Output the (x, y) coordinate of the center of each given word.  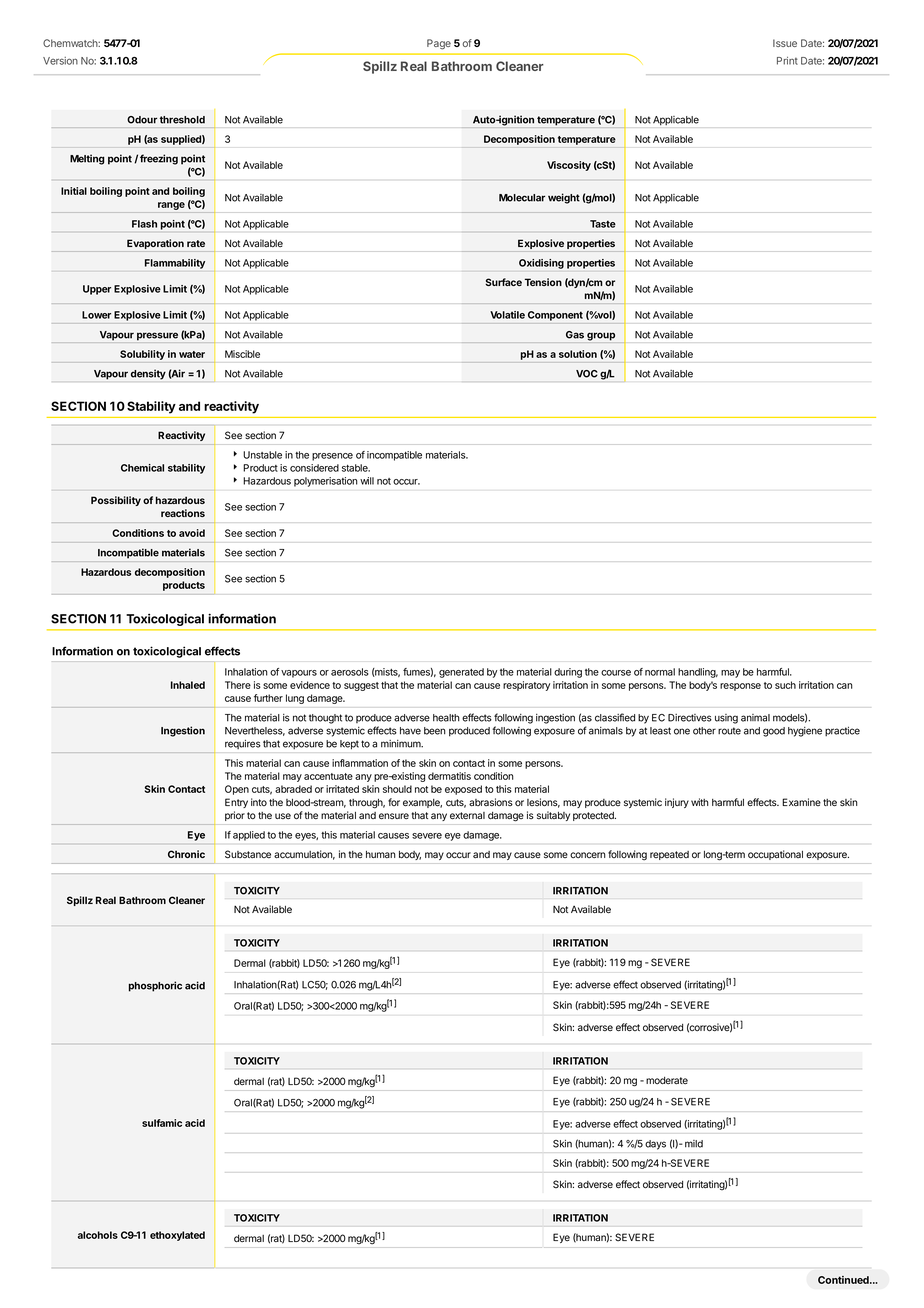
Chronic (186, 854)
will (367, 481)
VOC (587, 374)
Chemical (142, 468)
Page (439, 44)
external (467, 816)
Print (787, 61)
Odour (142, 120)
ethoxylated (177, 1236)
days (655, 1145)
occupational (775, 855)
